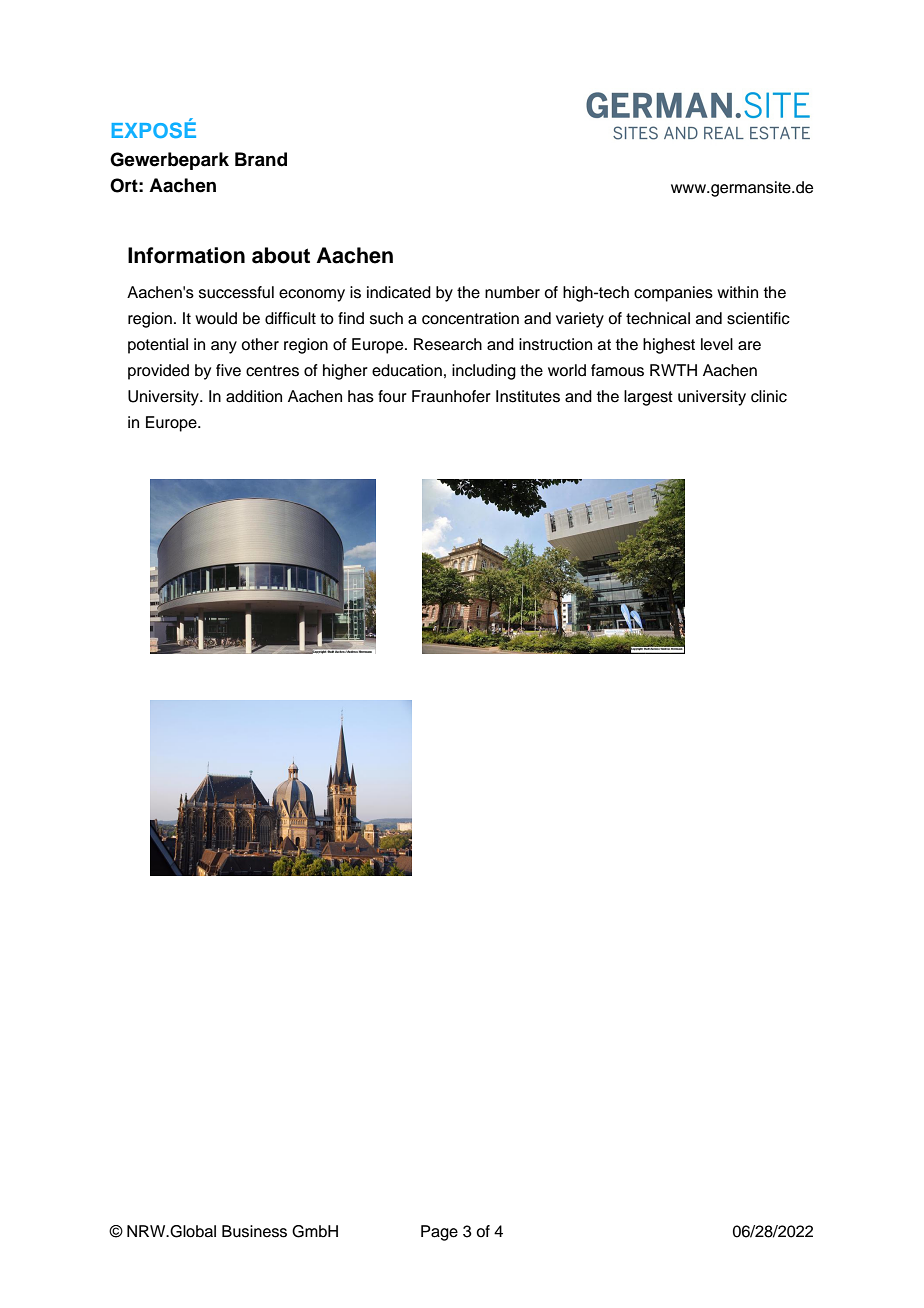 The image size is (924, 1308). I want to click on Fraunhofer, so click(451, 396).
